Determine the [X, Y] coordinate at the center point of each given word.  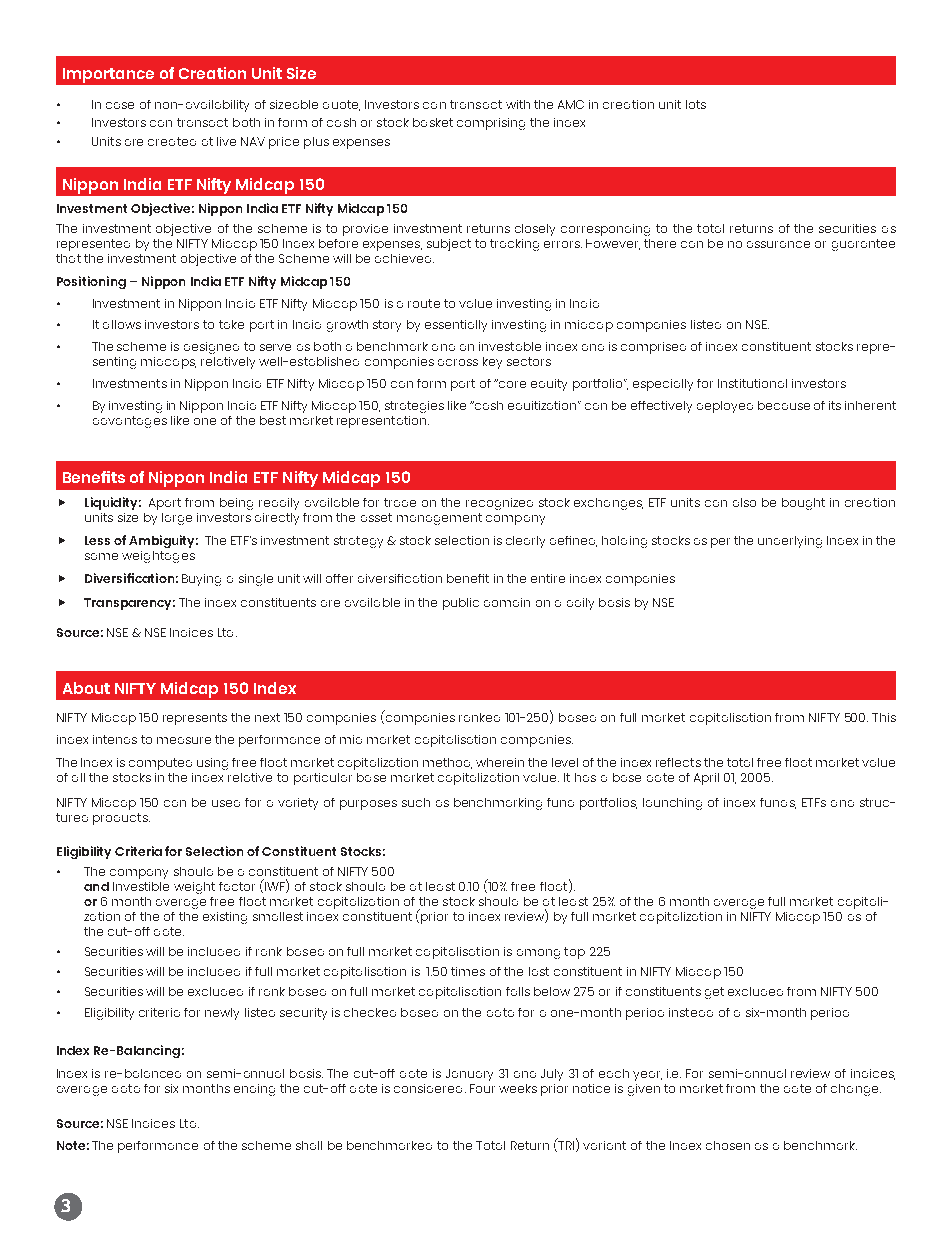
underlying [790, 542]
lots [696, 104]
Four [482, 1088]
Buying [201, 580]
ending [254, 1090]
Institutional [752, 383]
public [461, 604]
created [172, 141]
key [492, 363]
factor [237, 886]
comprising [491, 124]
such [416, 802]
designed [211, 348]
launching [672, 804]
